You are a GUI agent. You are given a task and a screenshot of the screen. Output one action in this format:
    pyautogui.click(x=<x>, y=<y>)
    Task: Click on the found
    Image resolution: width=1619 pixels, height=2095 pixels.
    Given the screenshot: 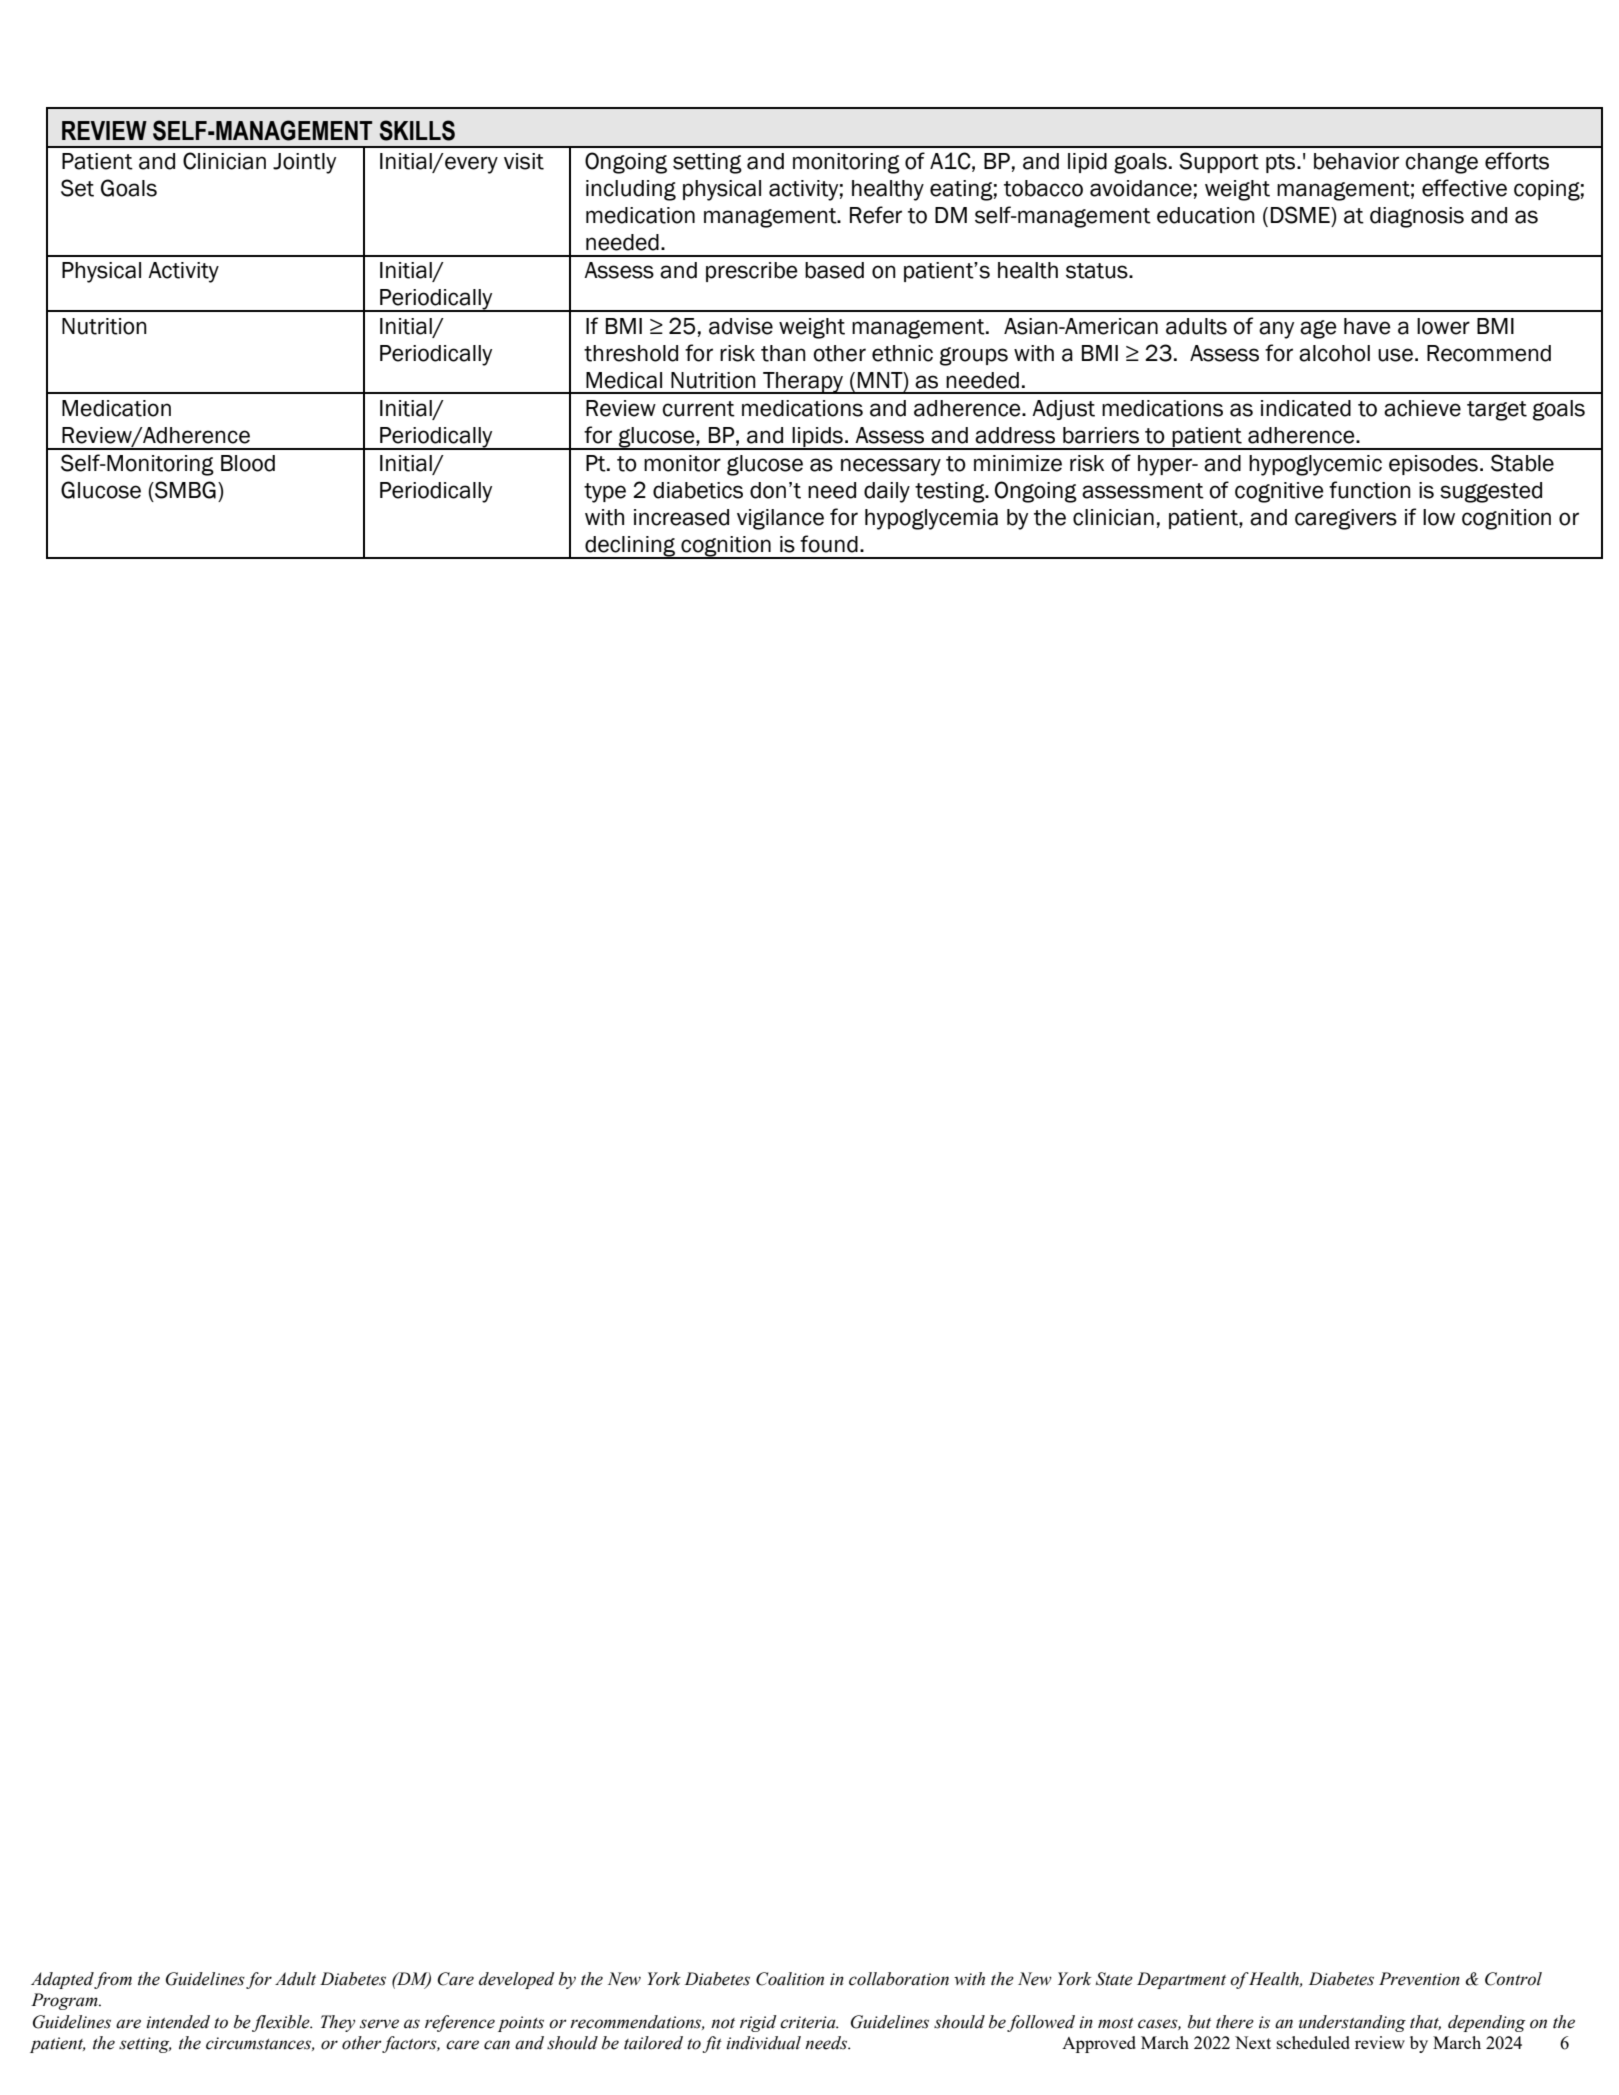 What is the action you would take?
    pyautogui.click(x=829, y=544)
